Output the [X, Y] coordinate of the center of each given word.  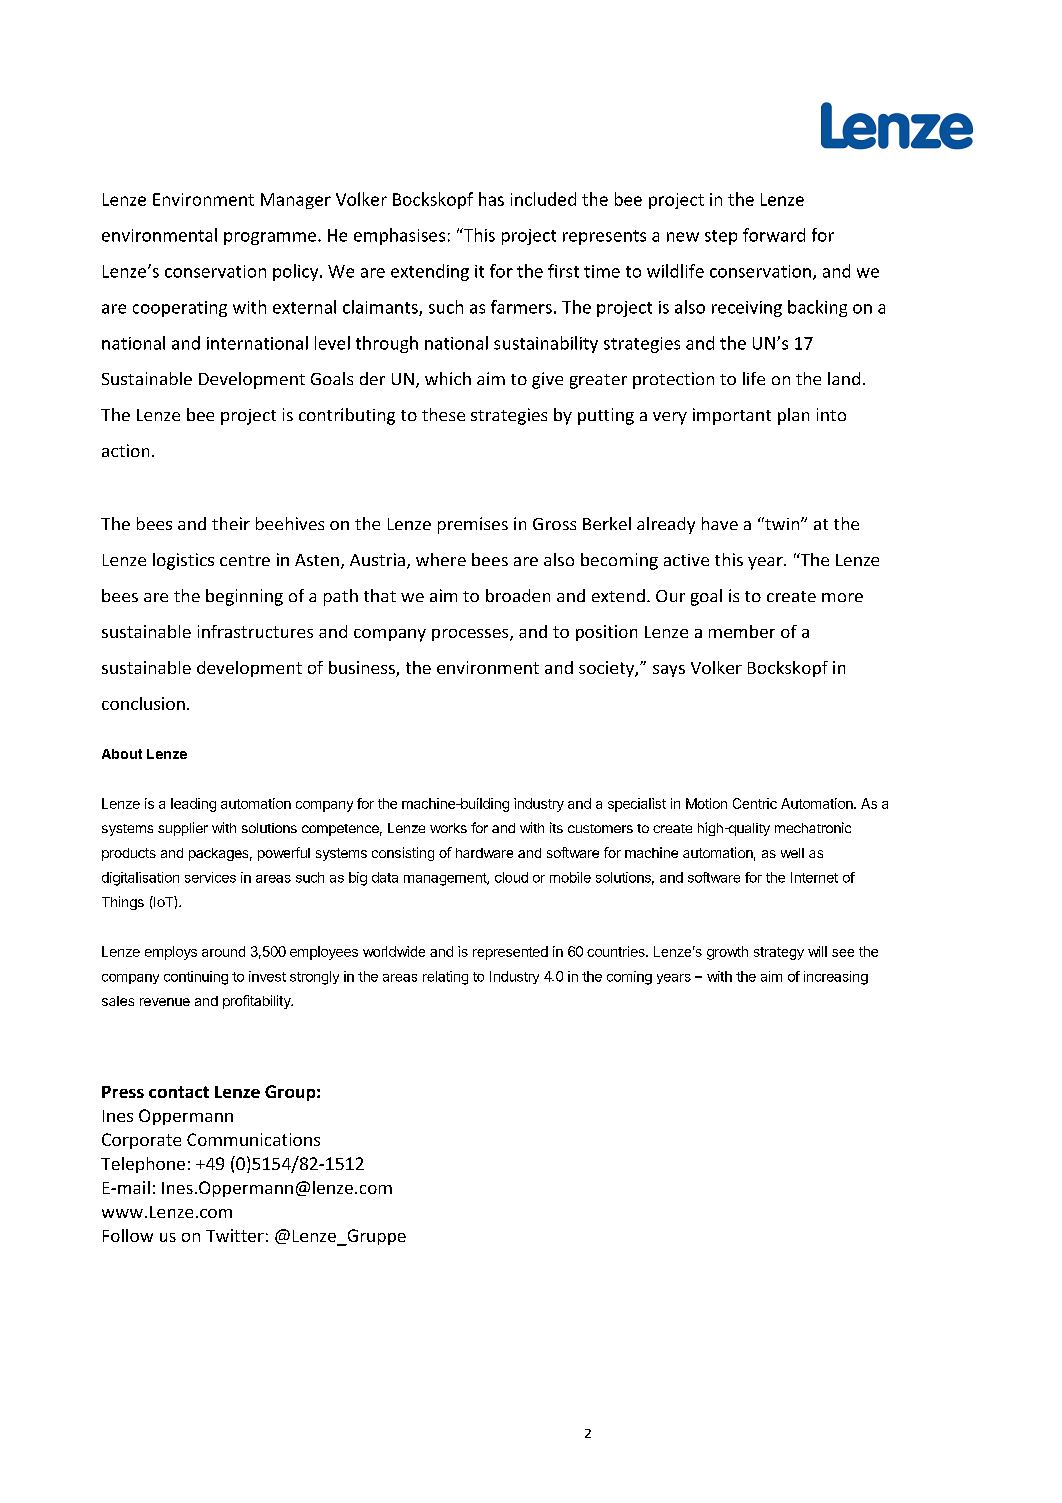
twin [782, 523]
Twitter [235, 1235]
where [441, 559]
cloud [511, 877]
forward [774, 235]
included [543, 199]
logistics [183, 561]
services [210, 877]
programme [271, 238]
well [792, 853]
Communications [253, 1139]
